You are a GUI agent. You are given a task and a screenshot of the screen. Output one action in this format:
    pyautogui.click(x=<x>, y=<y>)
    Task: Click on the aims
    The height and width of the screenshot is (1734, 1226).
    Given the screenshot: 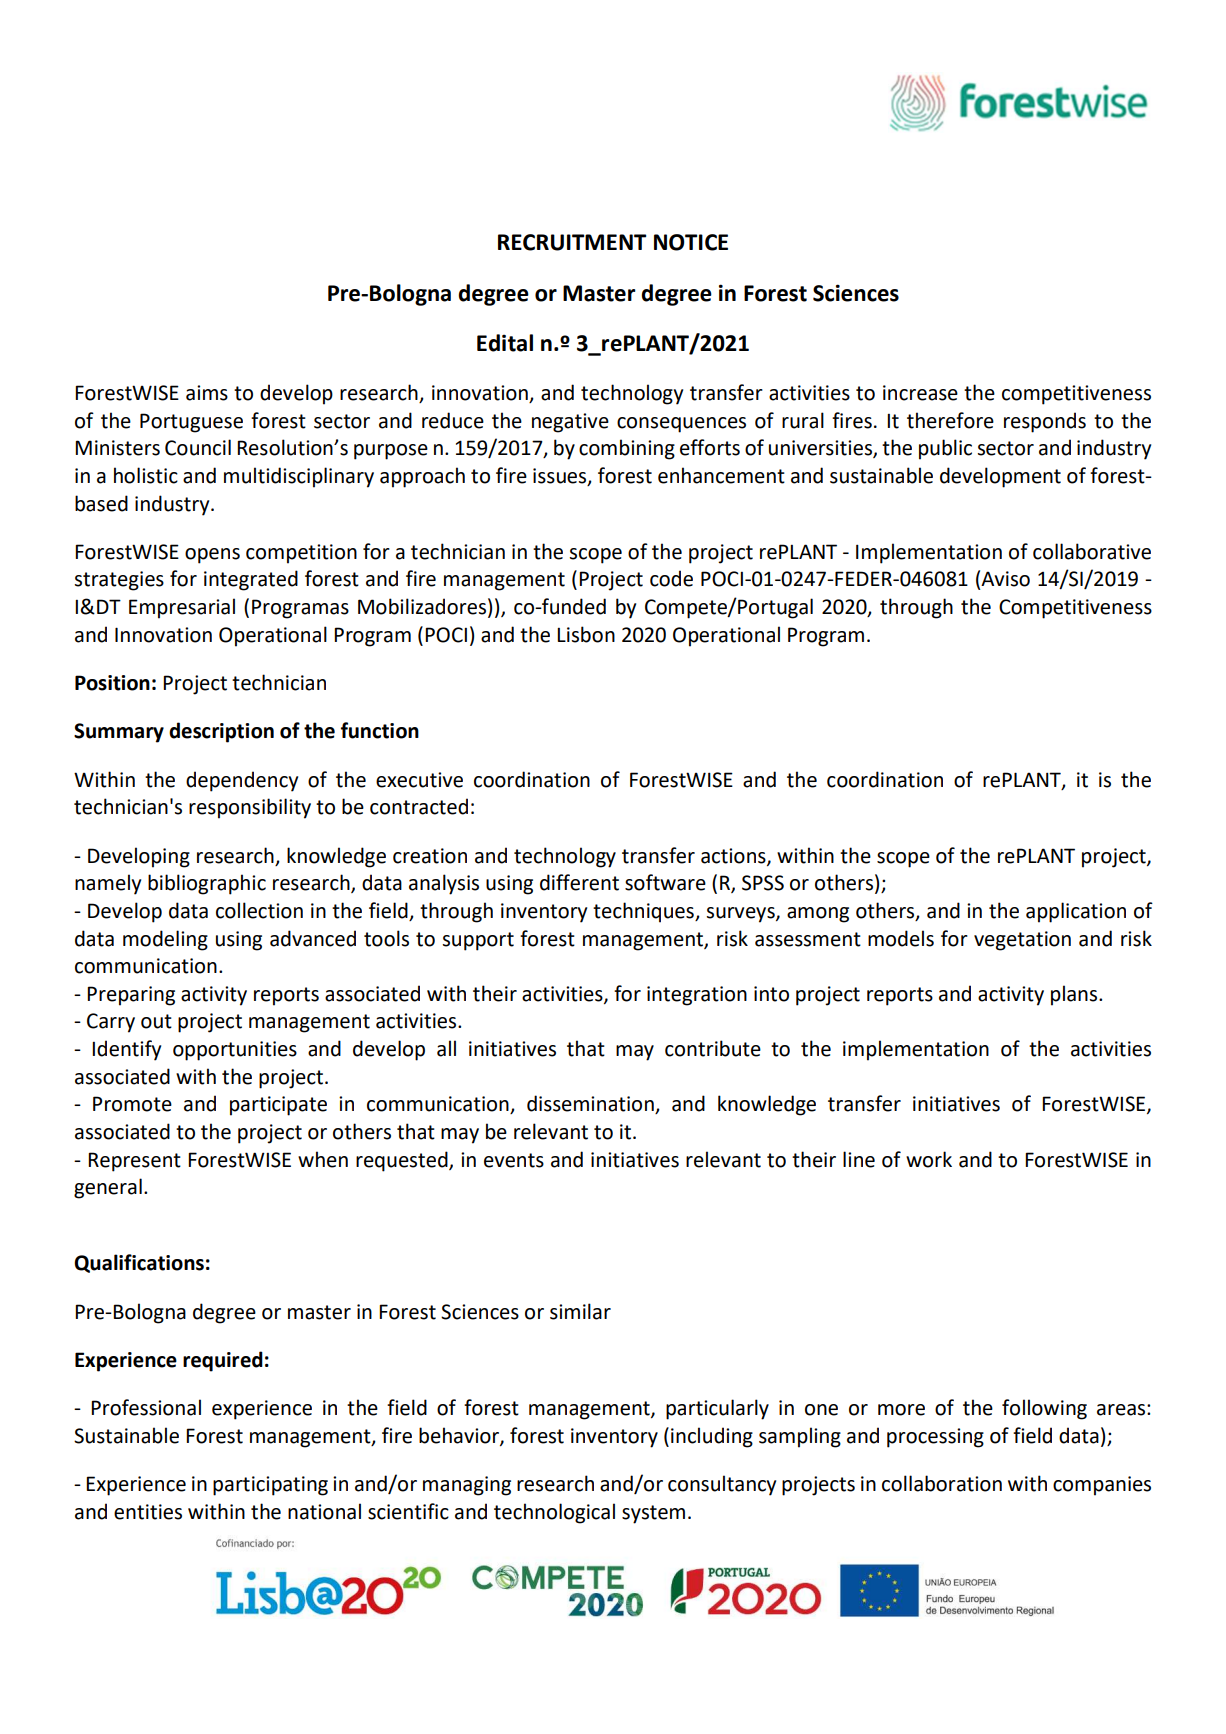 What is the action you would take?
    pyautogui.click(x=207, y=393)
